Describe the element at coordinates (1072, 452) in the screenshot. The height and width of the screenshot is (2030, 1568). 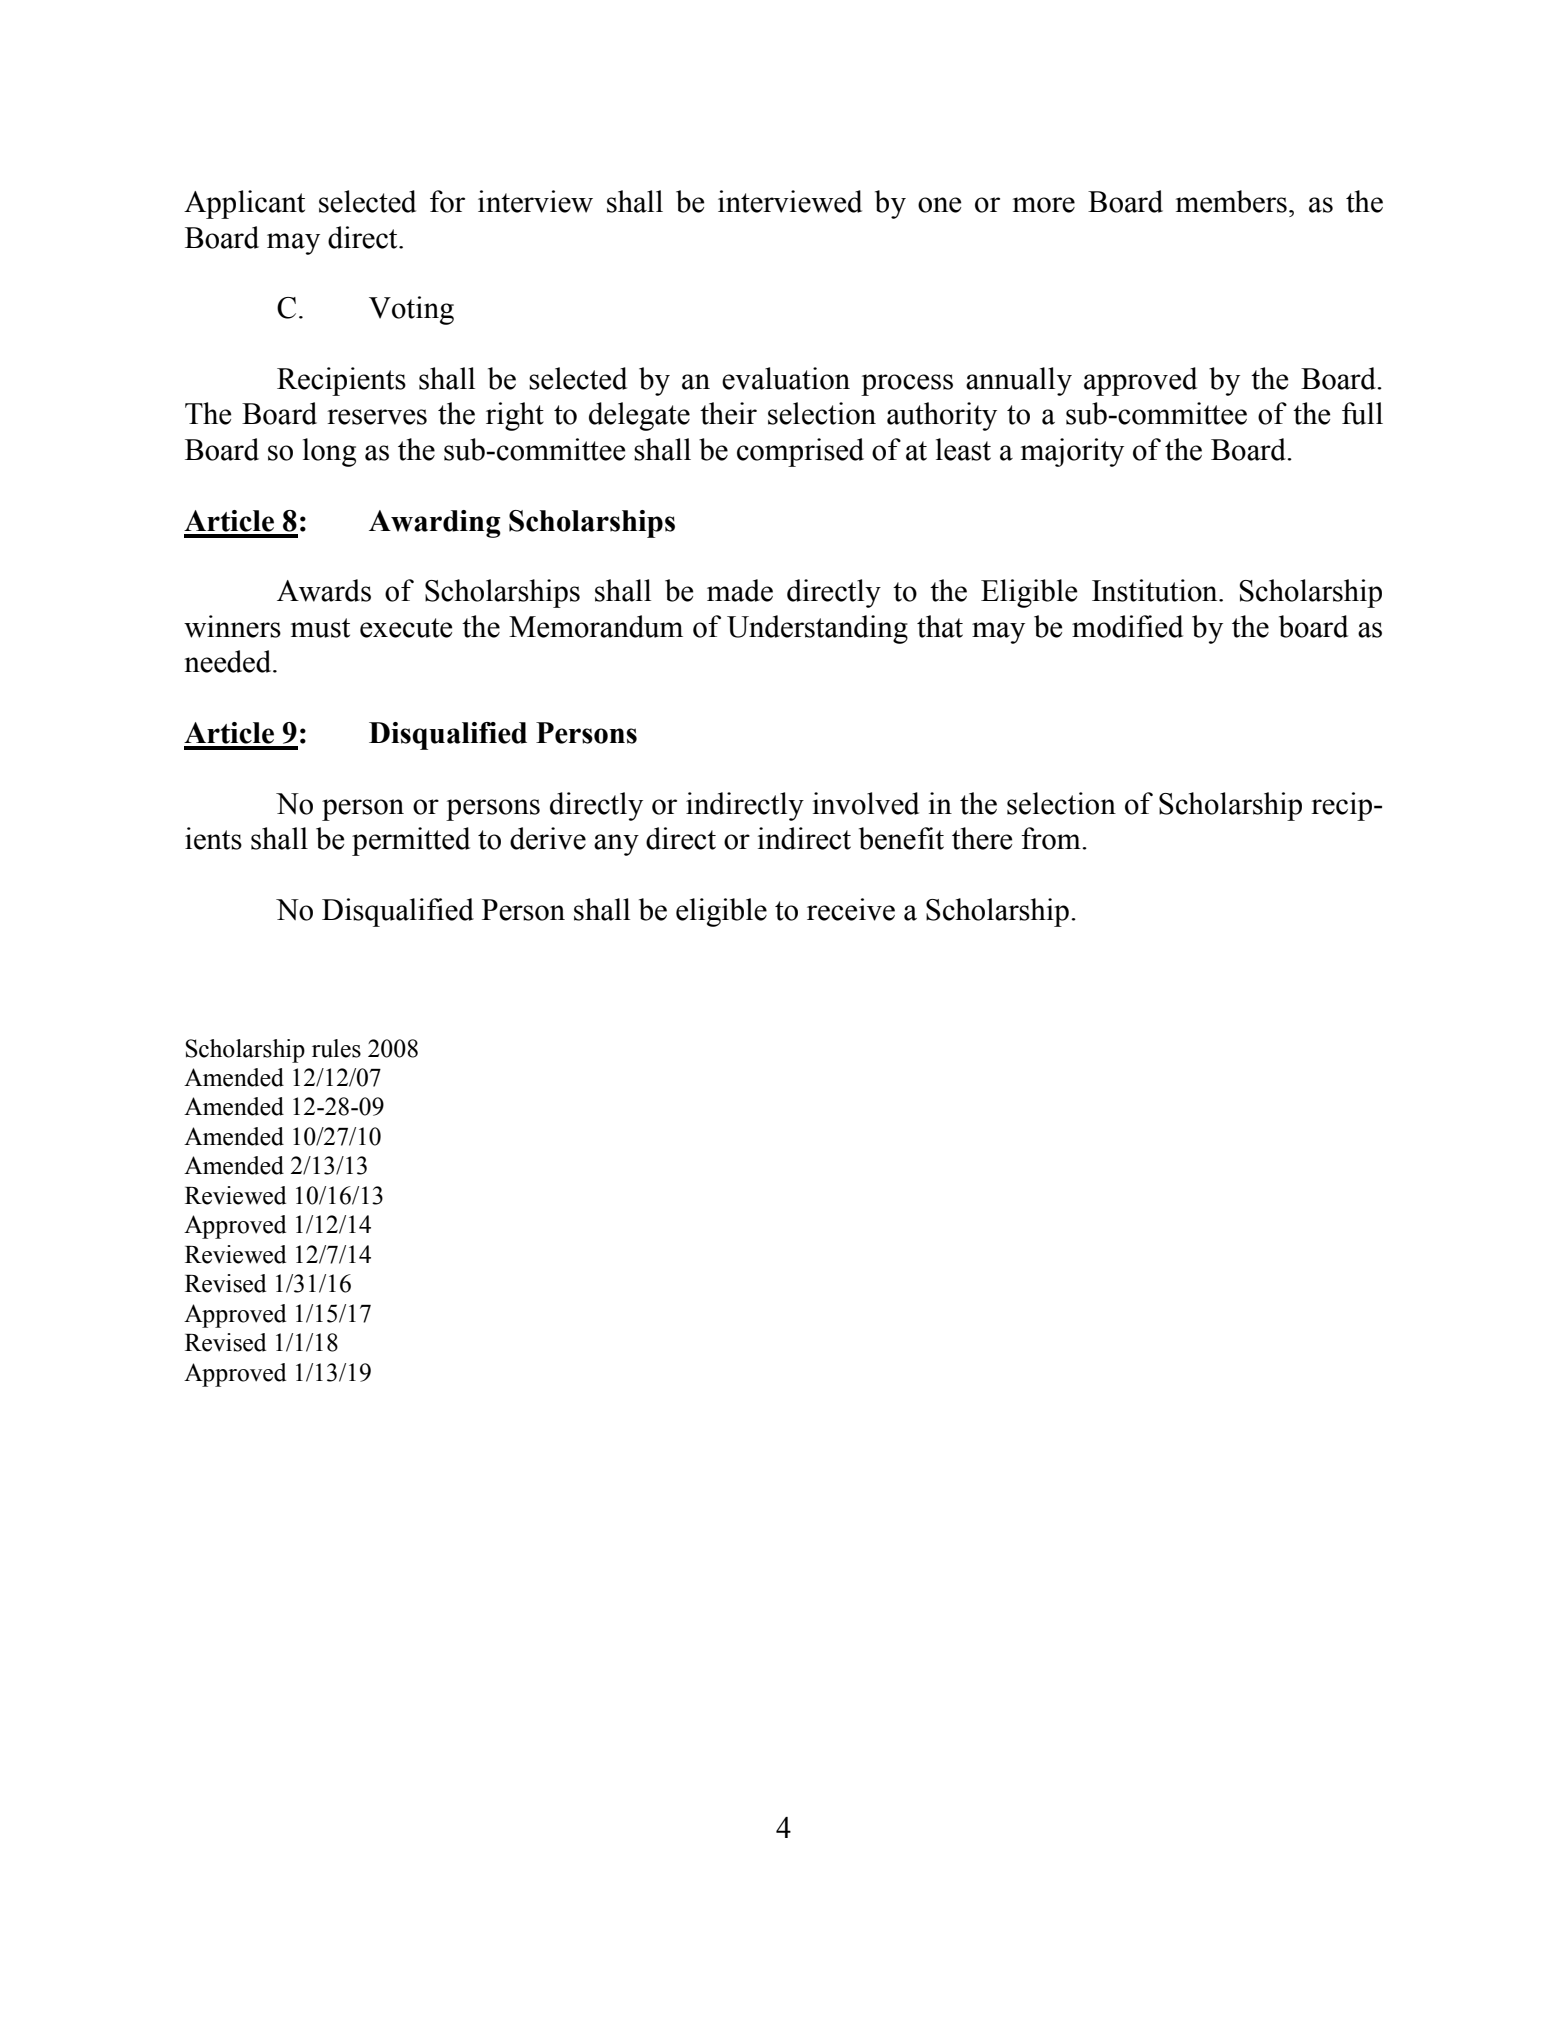
I see `majority` at that location.
